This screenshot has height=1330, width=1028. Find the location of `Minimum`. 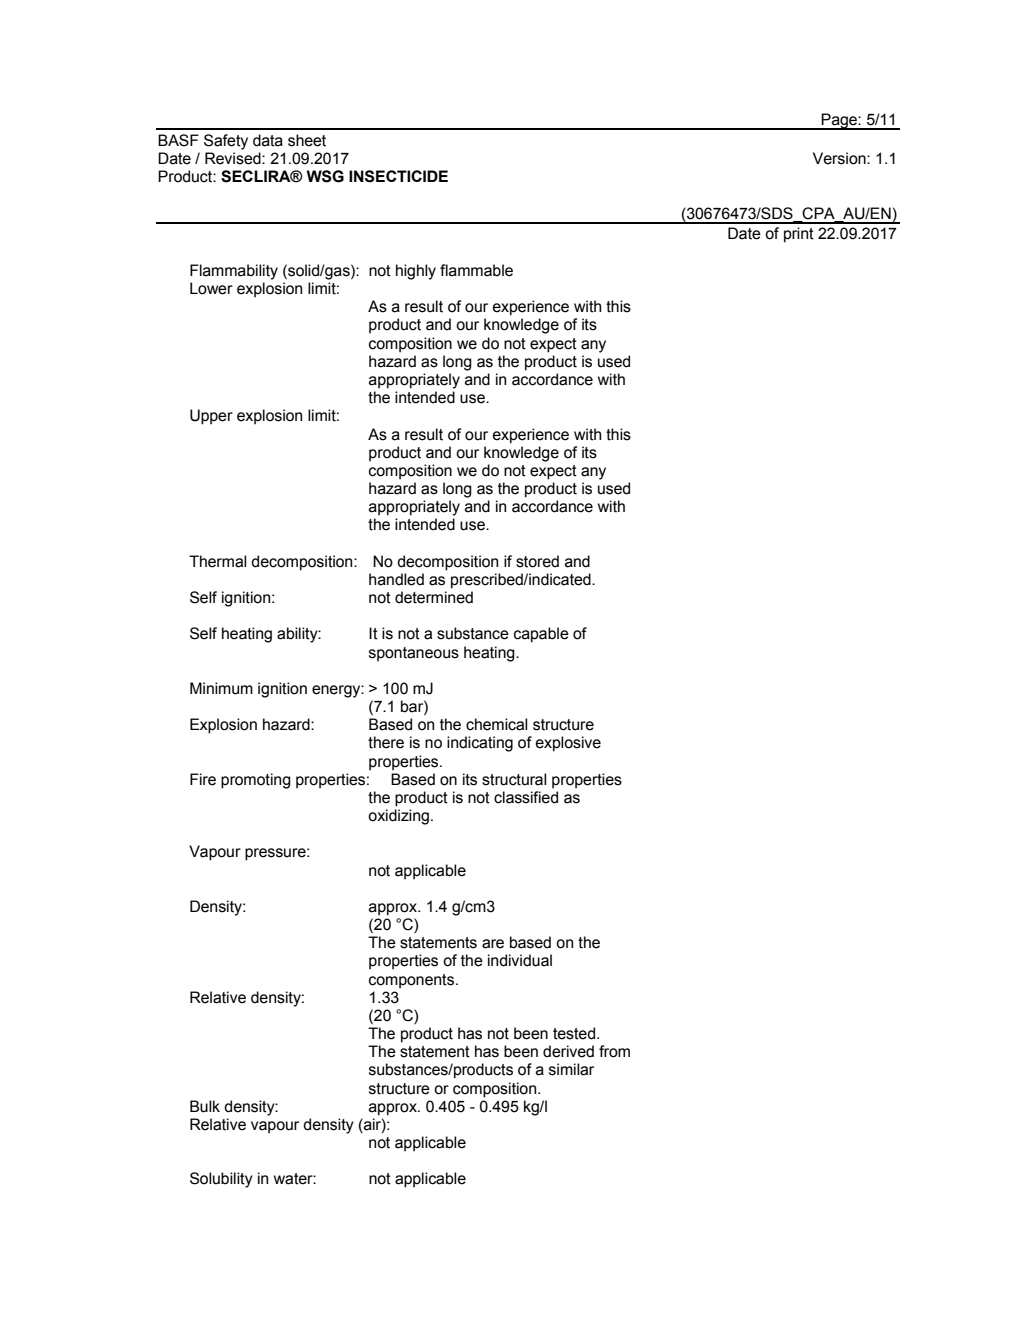

Minimum is located at coordinates (221, 688).
